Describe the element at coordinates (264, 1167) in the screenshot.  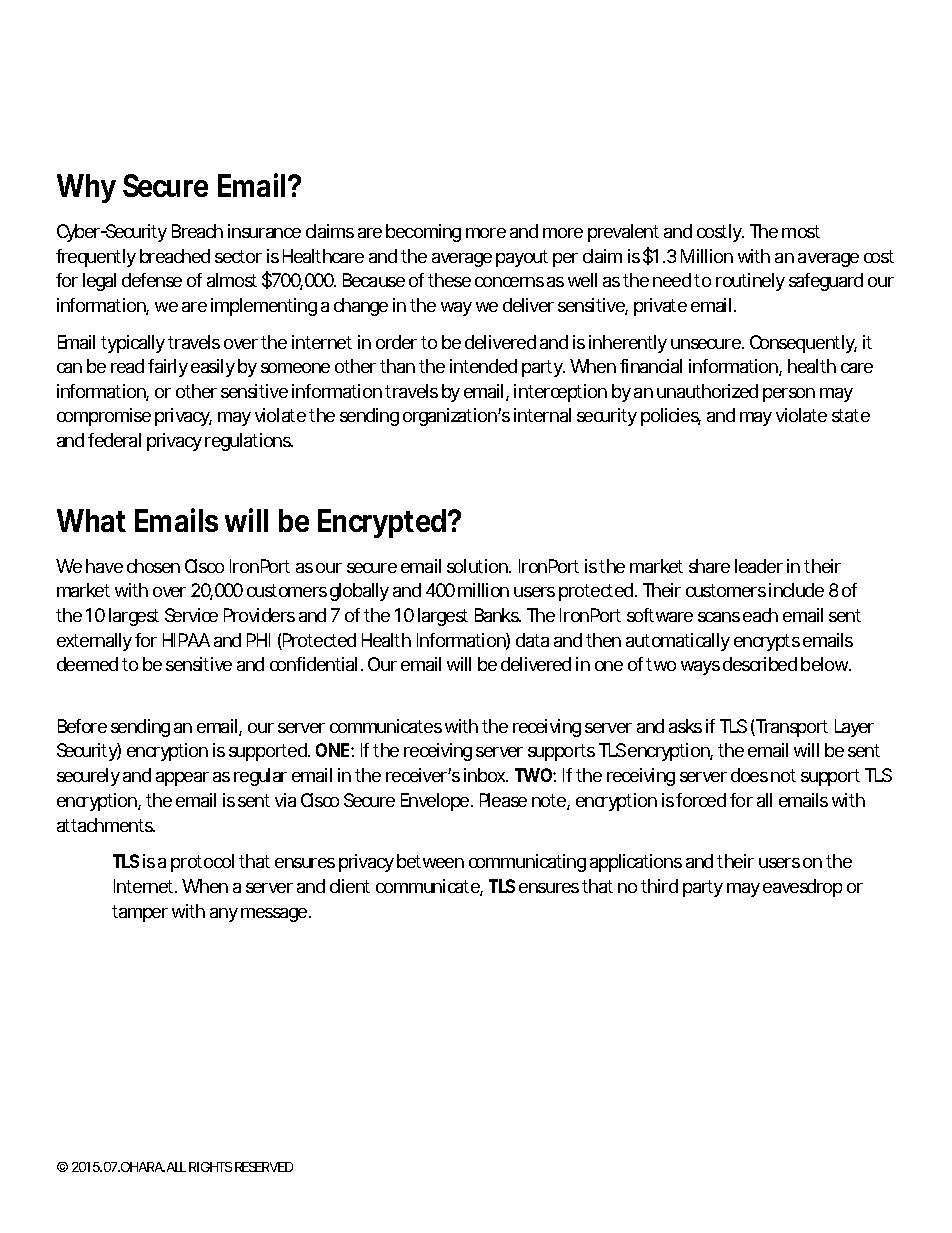
I see `RESERVED` at that location.
